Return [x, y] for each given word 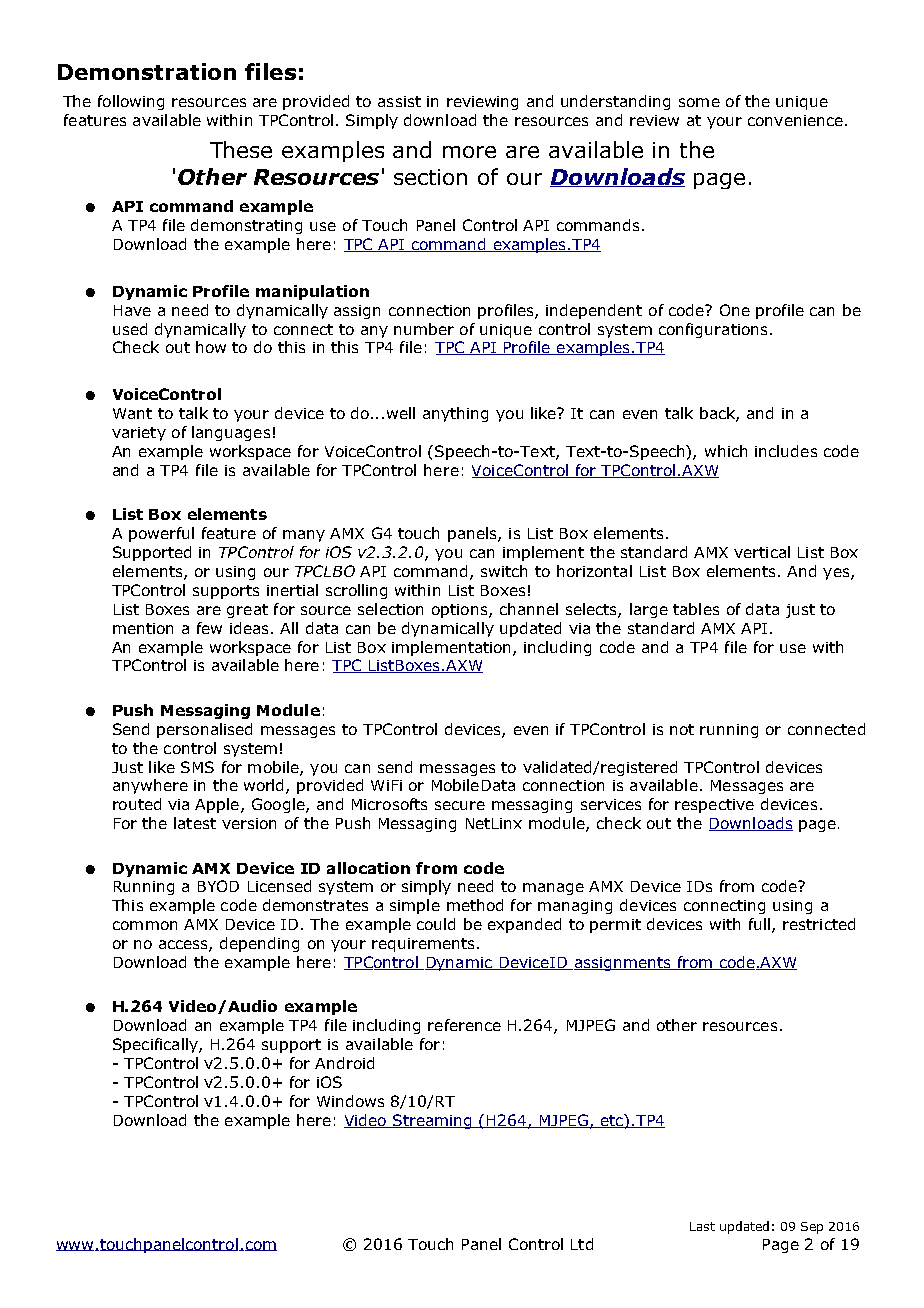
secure [460, 805]
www [76, 1246]
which [726, 451]
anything [455, 414]
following [131, 102]
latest [195, 823]
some [699, 102]
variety [139, 434]
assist [399, 101]
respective [714, 806]
